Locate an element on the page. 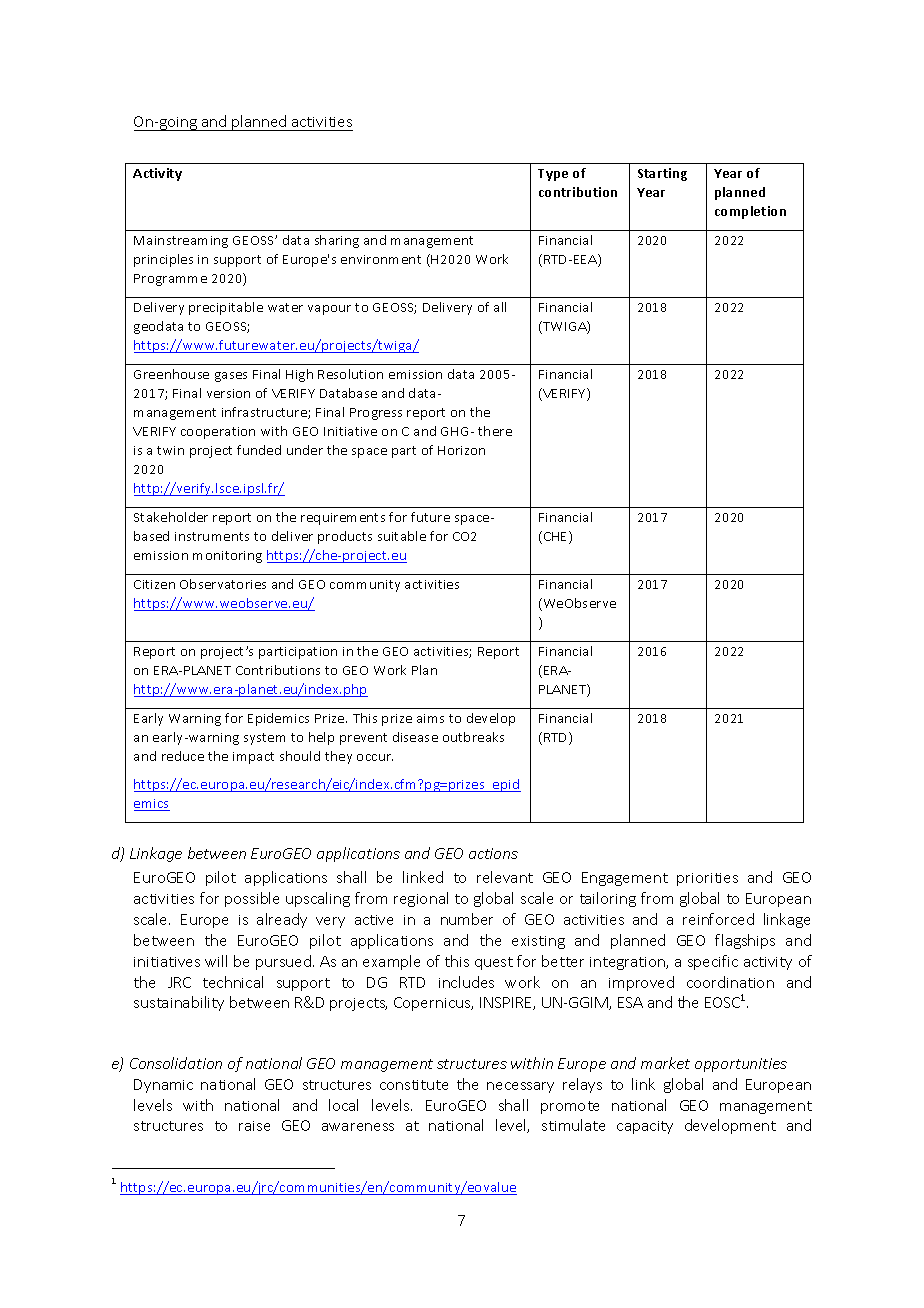 Image resolution: width=924 pixels, height=1308 pixels. constitute is located at coordinates (414, 1085).
